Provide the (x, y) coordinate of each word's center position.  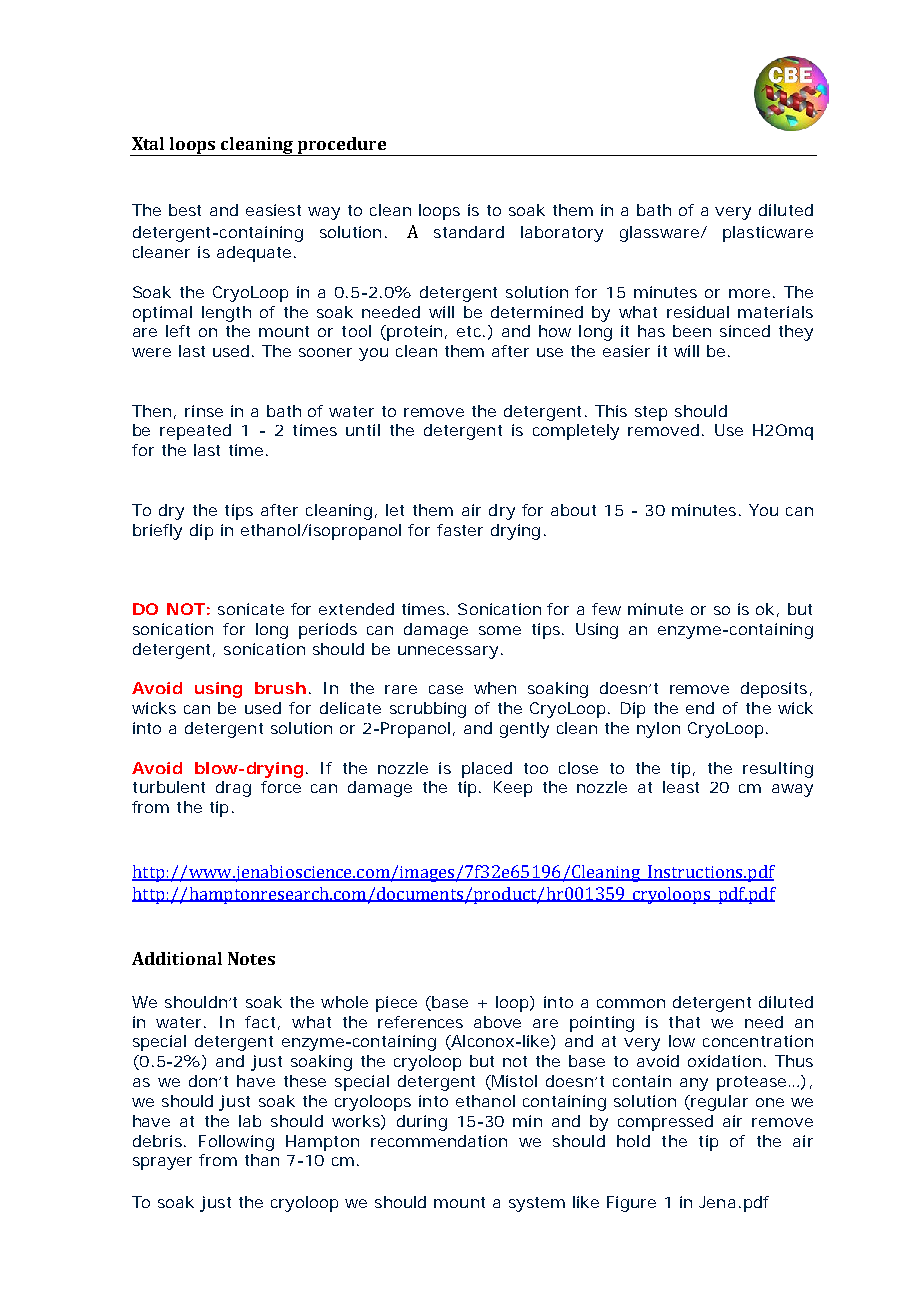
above (497, 1022)
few (606, 609)
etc (470, 331)
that (684, 1022)
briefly (157, 532)
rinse (204, 411)
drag (233, 789)
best (185, 210)
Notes (251, 958)
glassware (659, 234)
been (692, 331)
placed (487, 770)
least (681, 787)
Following (236, 1143)
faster (460, 530)
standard (469, 232)
